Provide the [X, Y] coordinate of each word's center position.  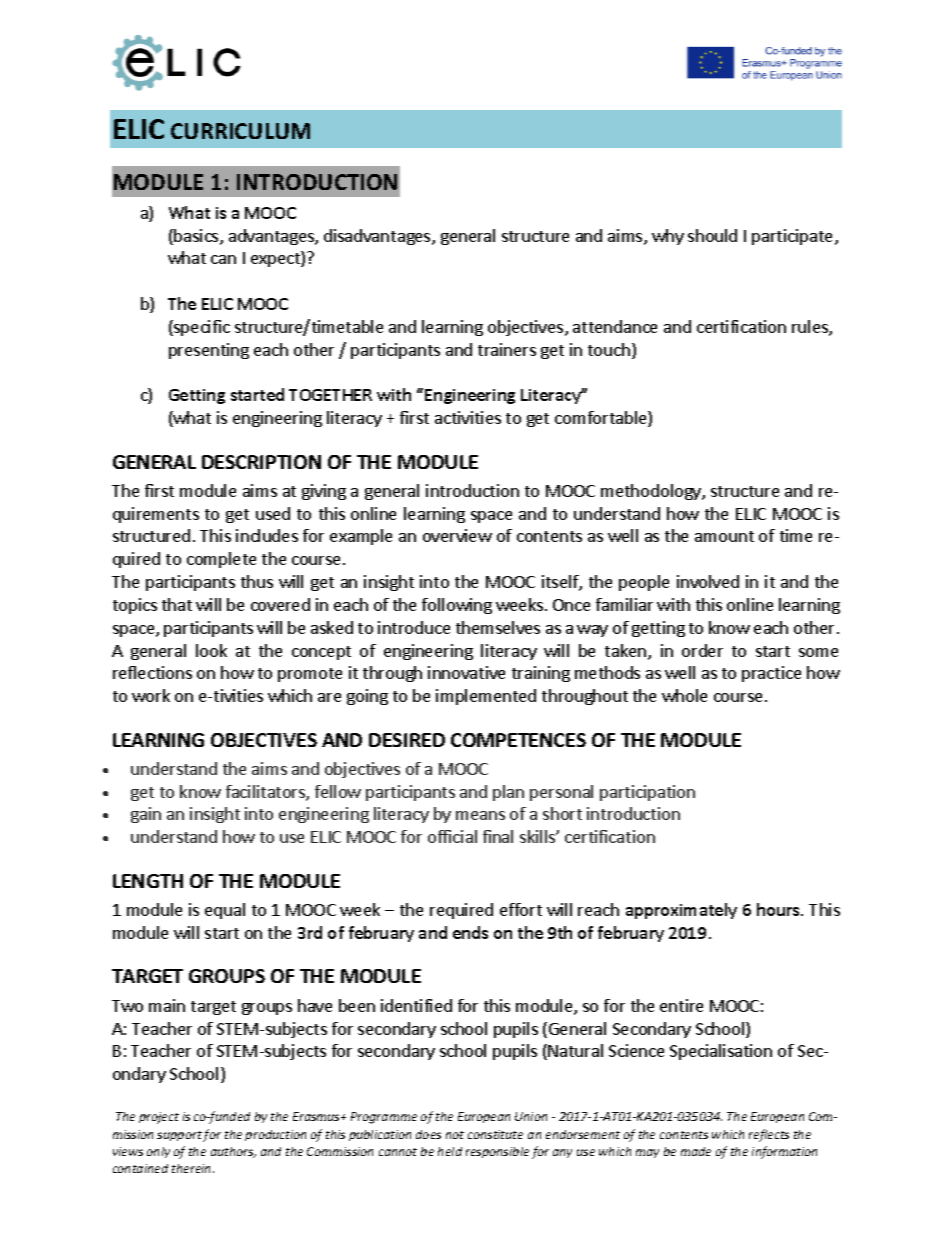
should [712, 235]
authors [233, 1152]
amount [724, 536]
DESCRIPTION [261, 462]
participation [647, 793]
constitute [495, 1134]
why [668, 237]
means [480, 815]
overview [457, 535]
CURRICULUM [240, 131]
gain [146, 815]
